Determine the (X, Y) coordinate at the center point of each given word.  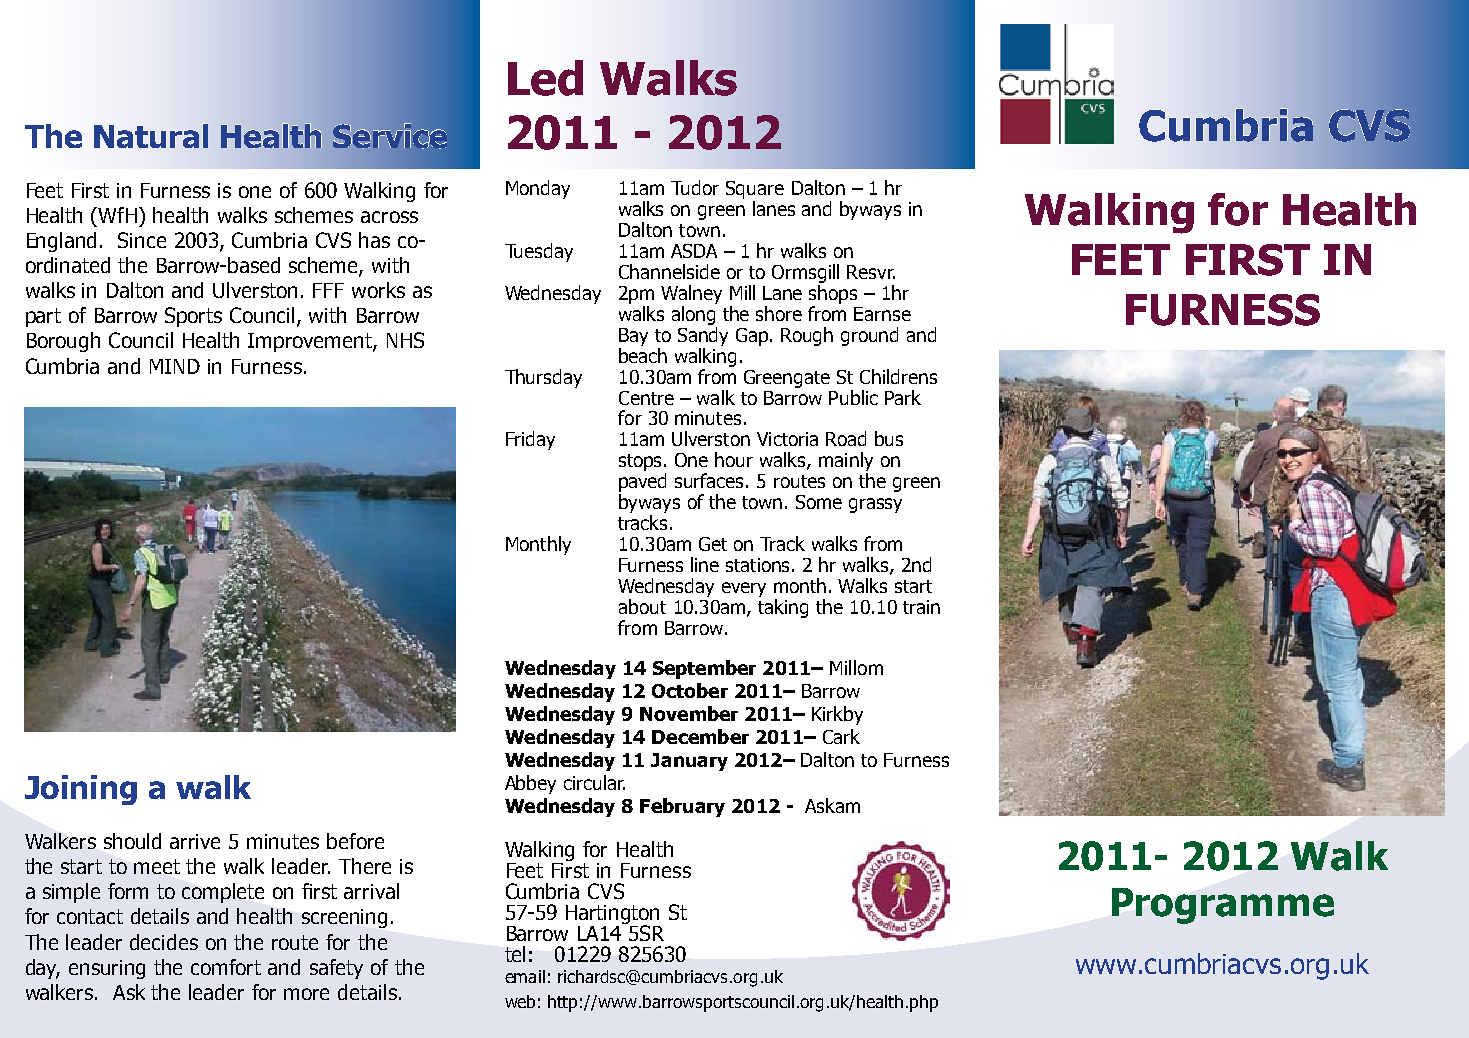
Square (755, 191)
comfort (226, 967)
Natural (151, 136)
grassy (875, 505)
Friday (530, 440)
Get (713, 544)
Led (545, 78)
